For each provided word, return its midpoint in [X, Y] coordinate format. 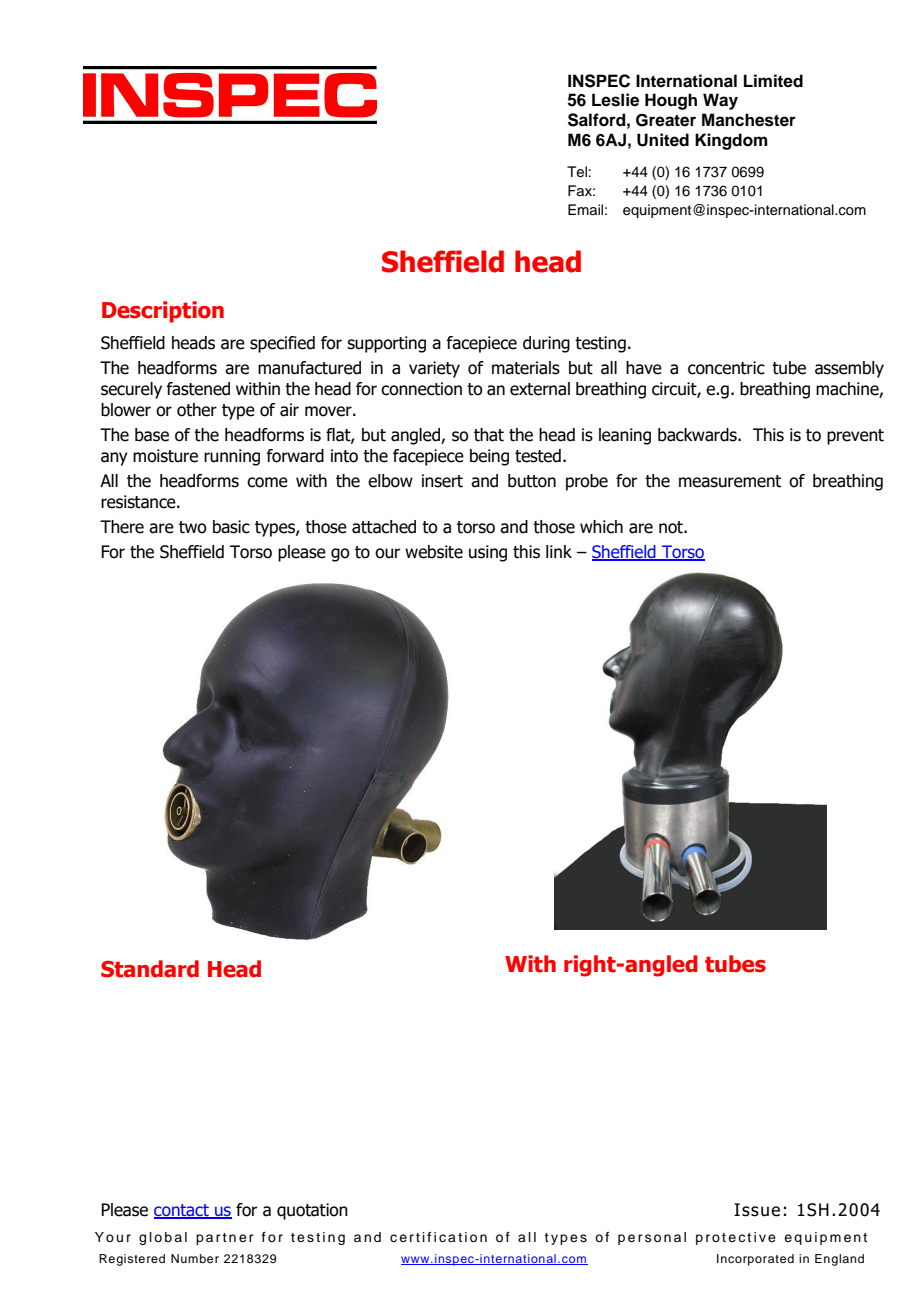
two [193, 527]
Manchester [749, 120]
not [672, 527]
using [488, 553]
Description [163, 312]
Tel [577, 172]
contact [182, 1211]
